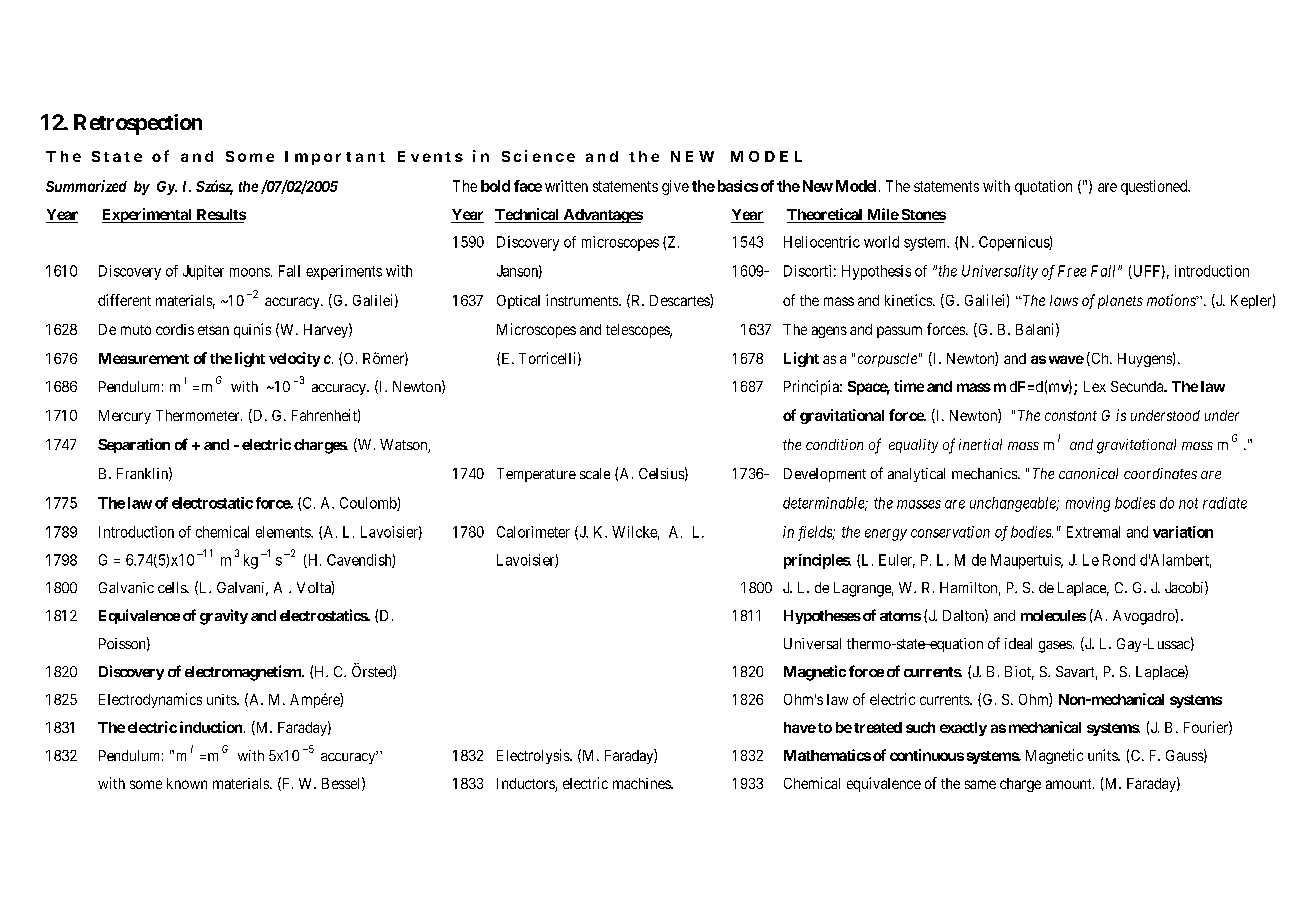  I want to click on velocity, so click(294, 359).
